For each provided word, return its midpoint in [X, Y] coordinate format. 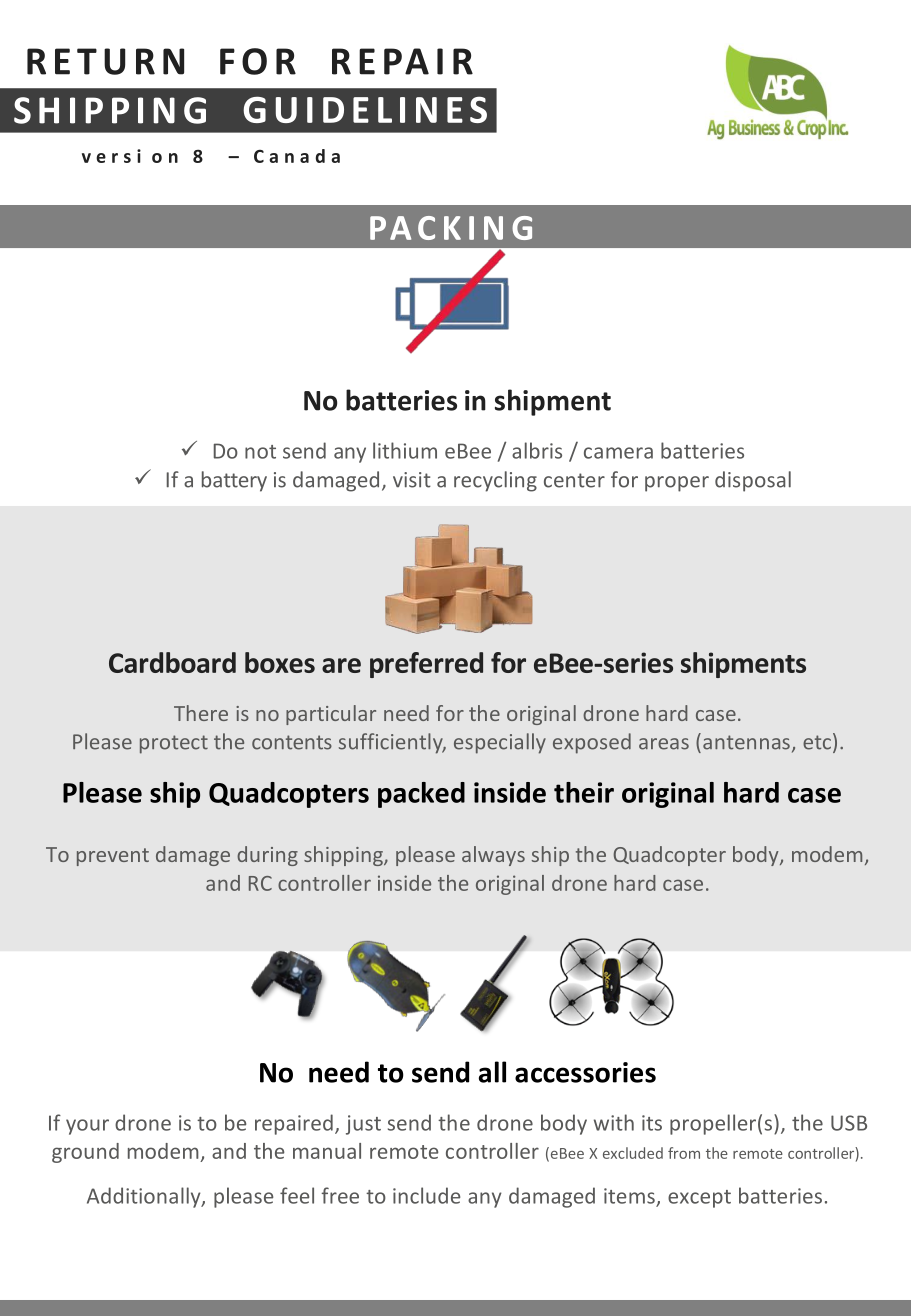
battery [234, 481]
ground [85, 1153]
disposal [753, 481]
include [426, 1195]
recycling [495, 481]
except [699, 1199]
